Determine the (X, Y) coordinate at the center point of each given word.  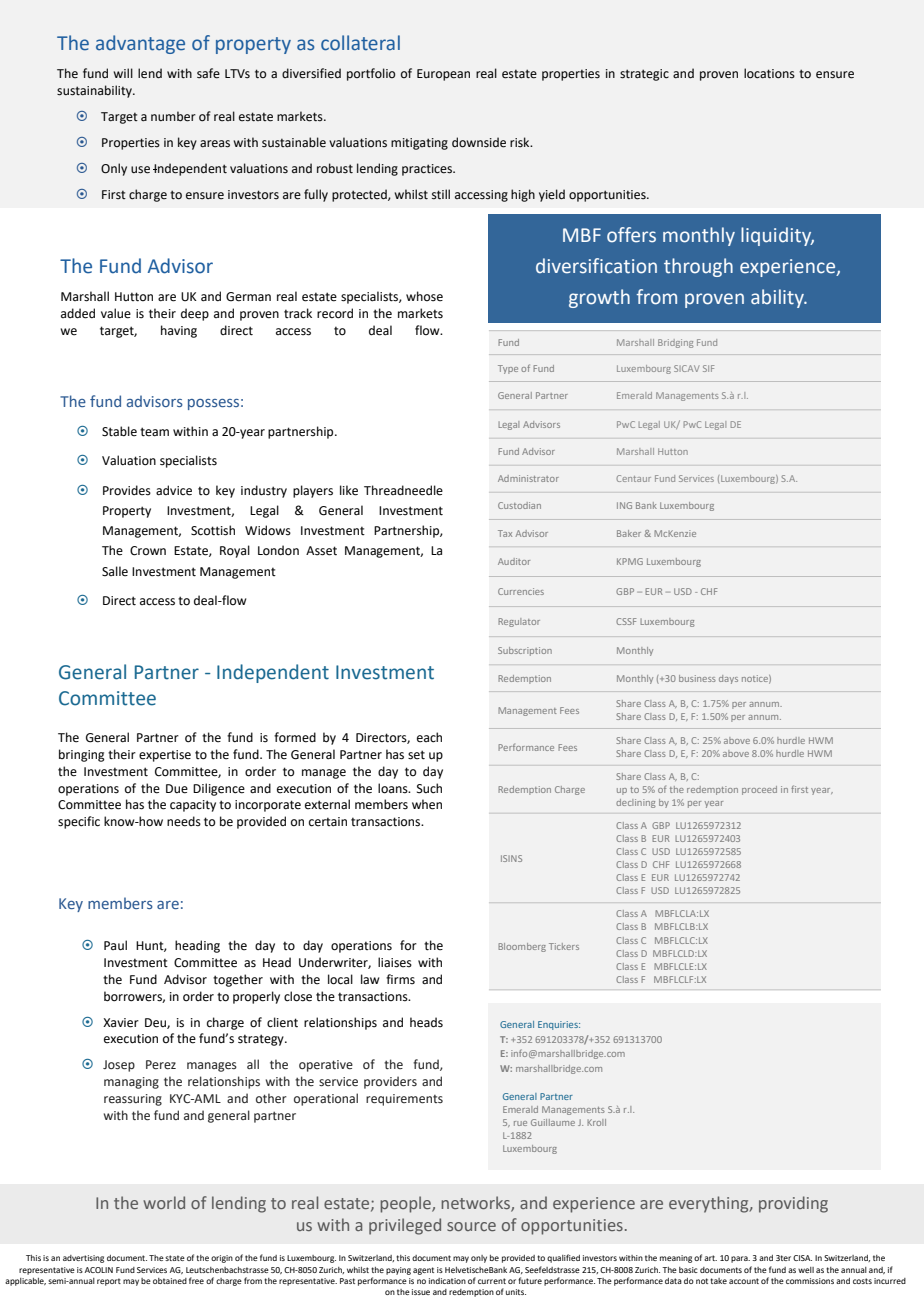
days (728, 679)
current (492, 1281)
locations (769, 73)
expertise (165, 756)
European (443, 75)
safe (208, 73)
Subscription (525, 651)
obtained (170, 1281)
